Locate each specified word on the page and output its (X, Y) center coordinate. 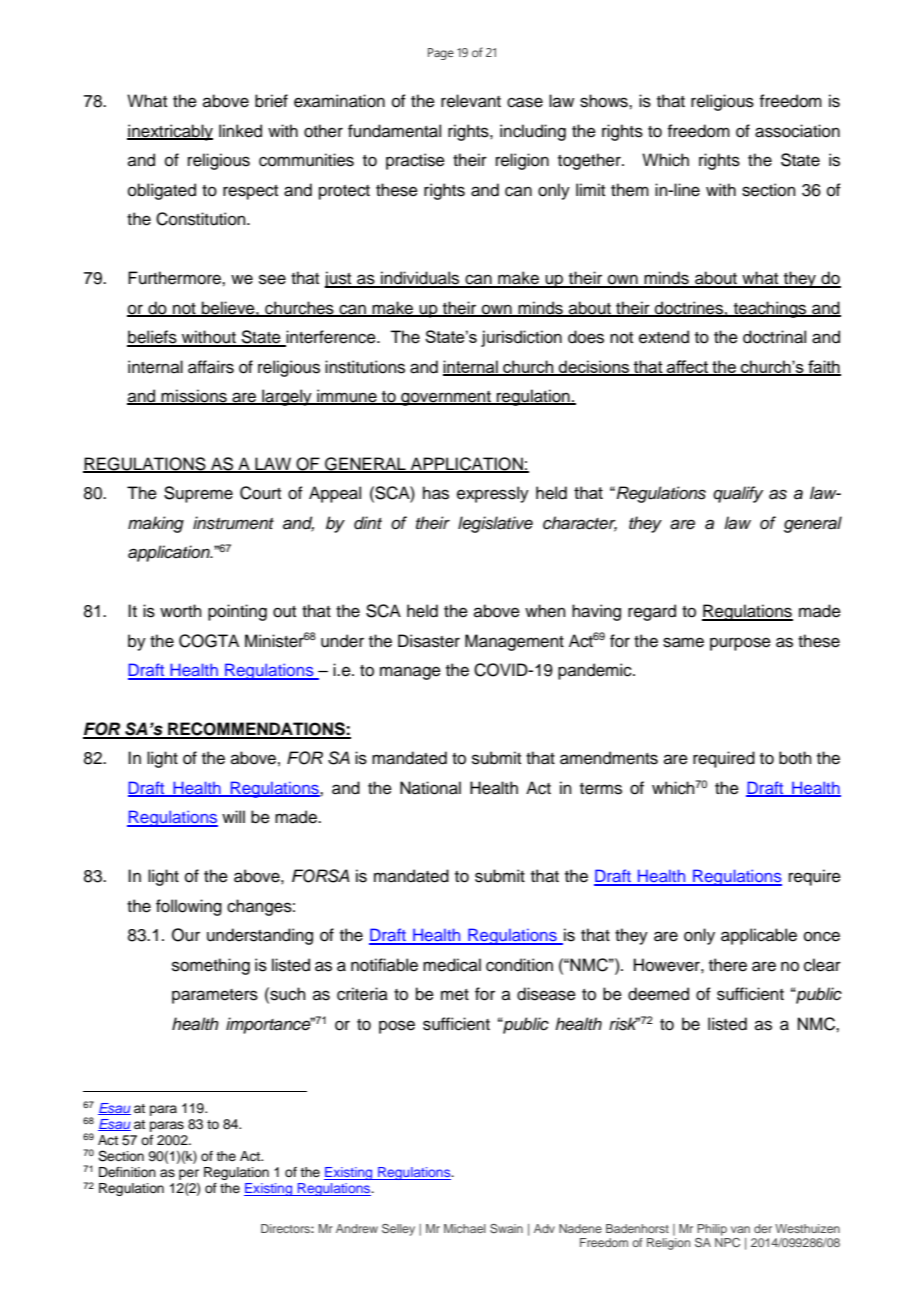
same (683, 642)
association (797, 131)
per (189, 1174)
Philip (712, 1230)
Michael (465, 1228)
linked (240, 131)
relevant (471, 101)
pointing (237, 612)
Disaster (429, 641)
